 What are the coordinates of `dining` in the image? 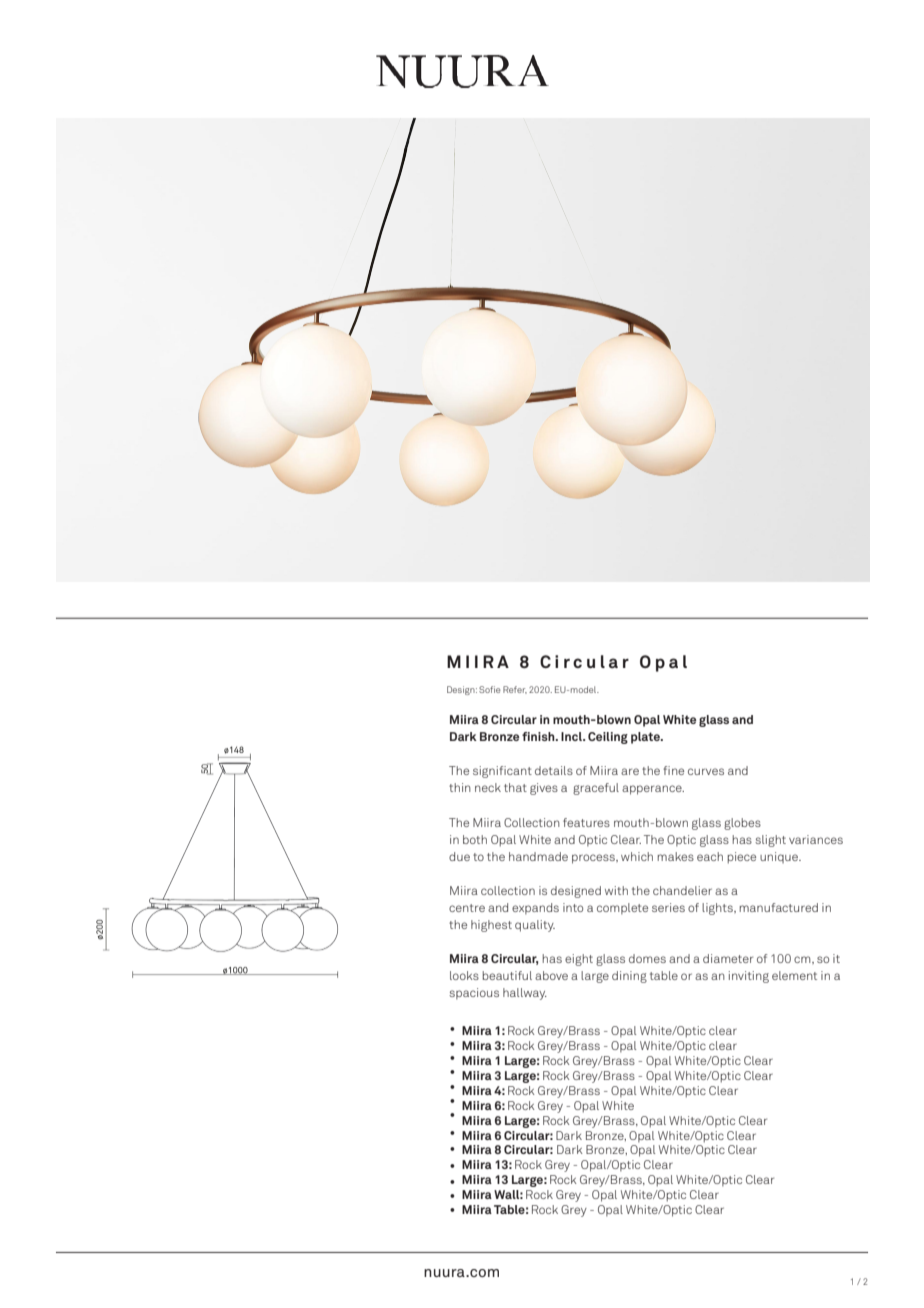 It's located at (629, 977).
